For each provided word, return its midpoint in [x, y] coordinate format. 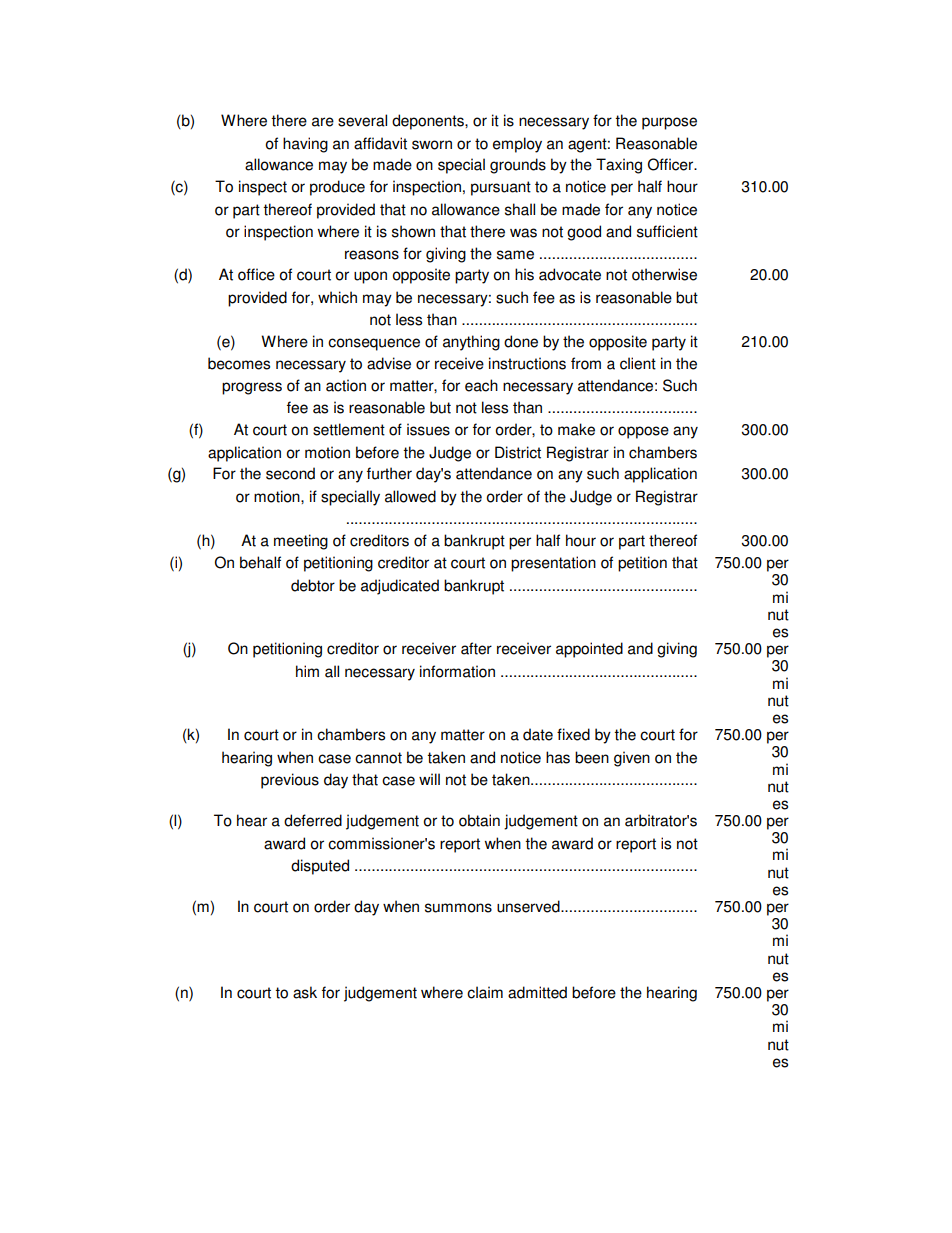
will [429, 779]
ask [305, 992]
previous [290, 781]
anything [471, 343]
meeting [301, 542]
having [305, 145]
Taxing [619, 166]
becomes [239, 363]
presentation [553, 564]
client [638, 363]
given [632, 759]
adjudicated [400, 587]
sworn [432, 145]
